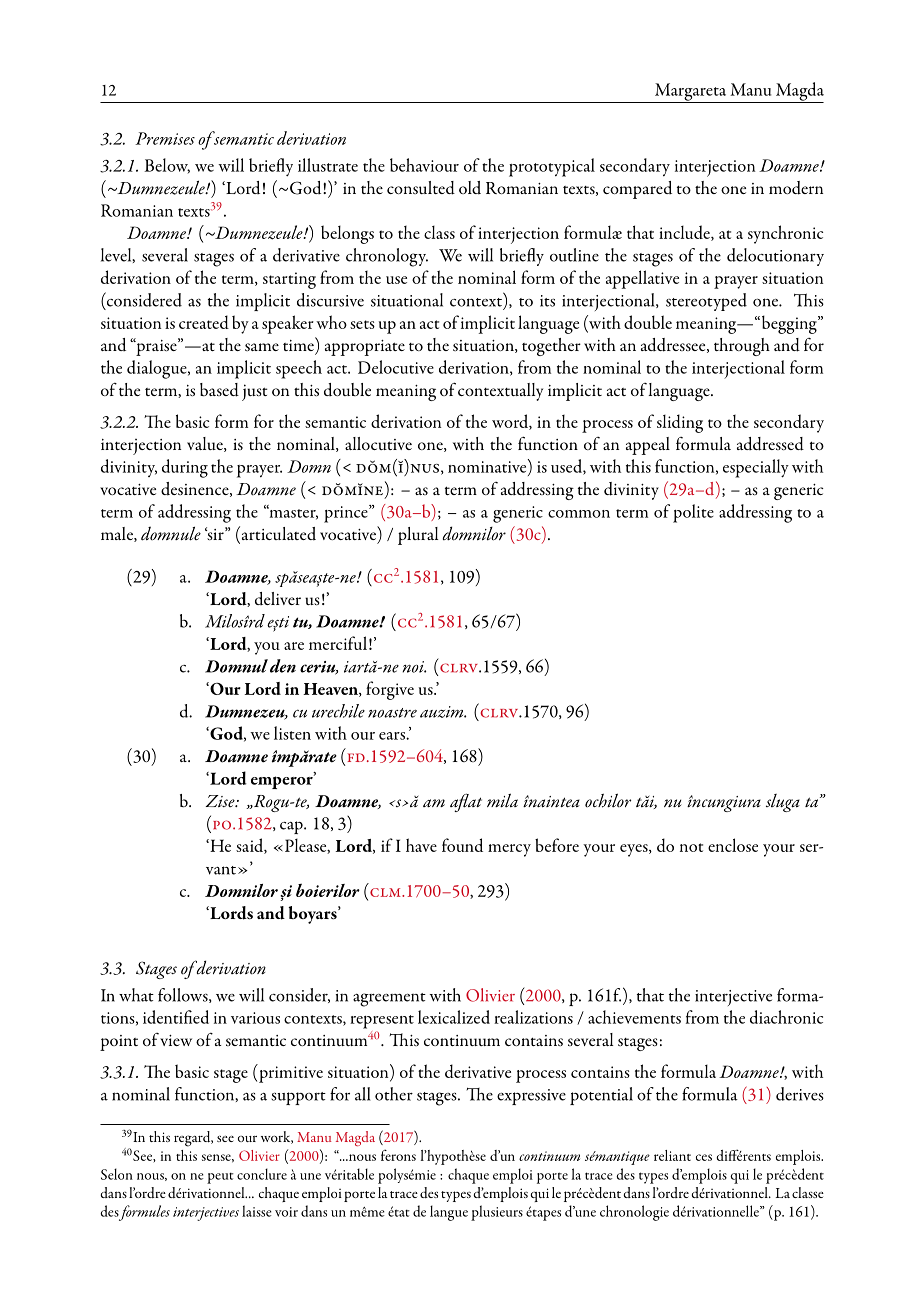  I want to click on langue, so click(449, 1213).
